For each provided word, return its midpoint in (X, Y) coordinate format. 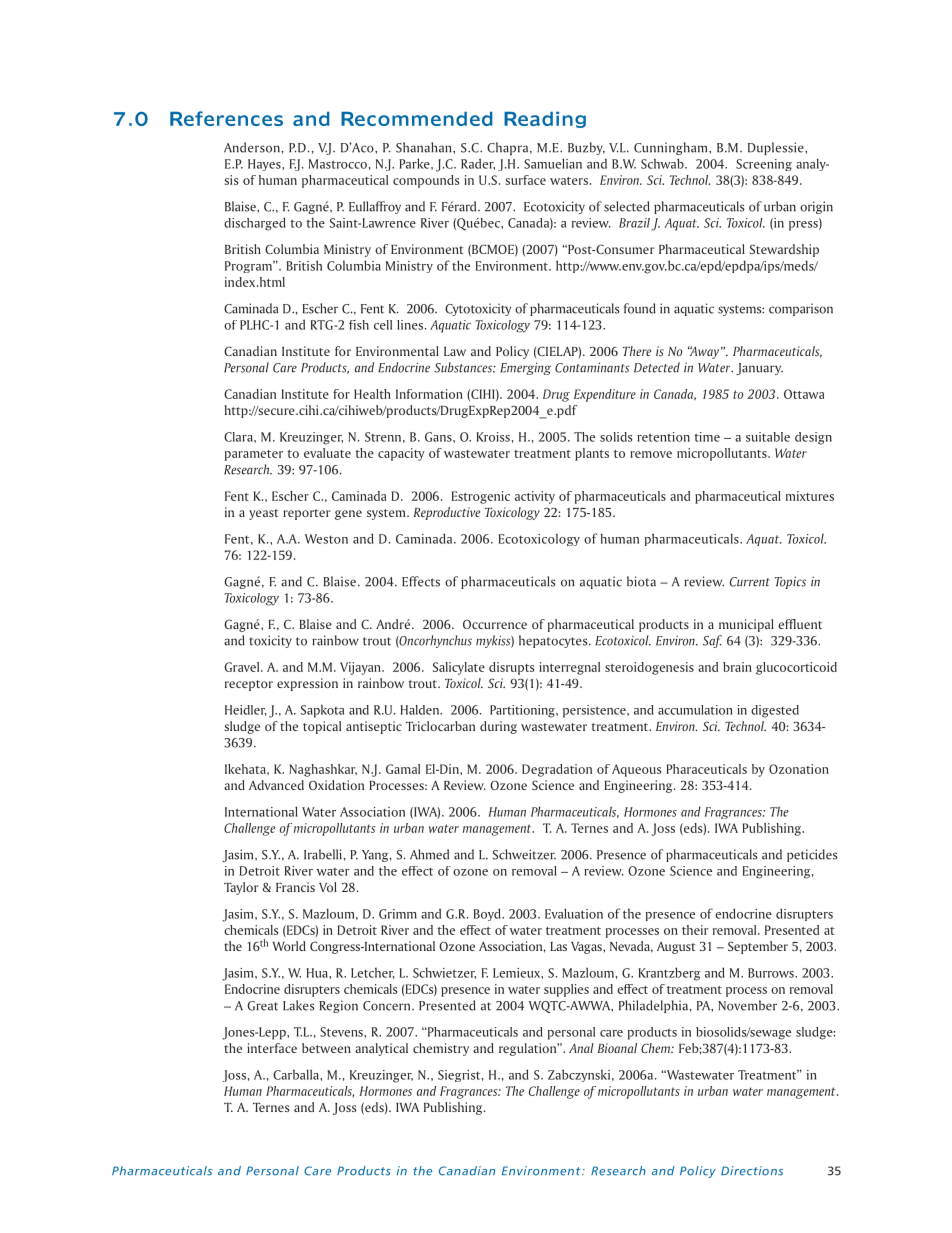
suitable (768, 437)
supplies (566, 990)
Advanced (276, 785)
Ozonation (799, 769)
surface (525, 180)
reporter (306, 514)
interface (272, 1048)
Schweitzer (524, 854)
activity (535, 497)
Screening (764, 165)
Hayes (265, 165)
